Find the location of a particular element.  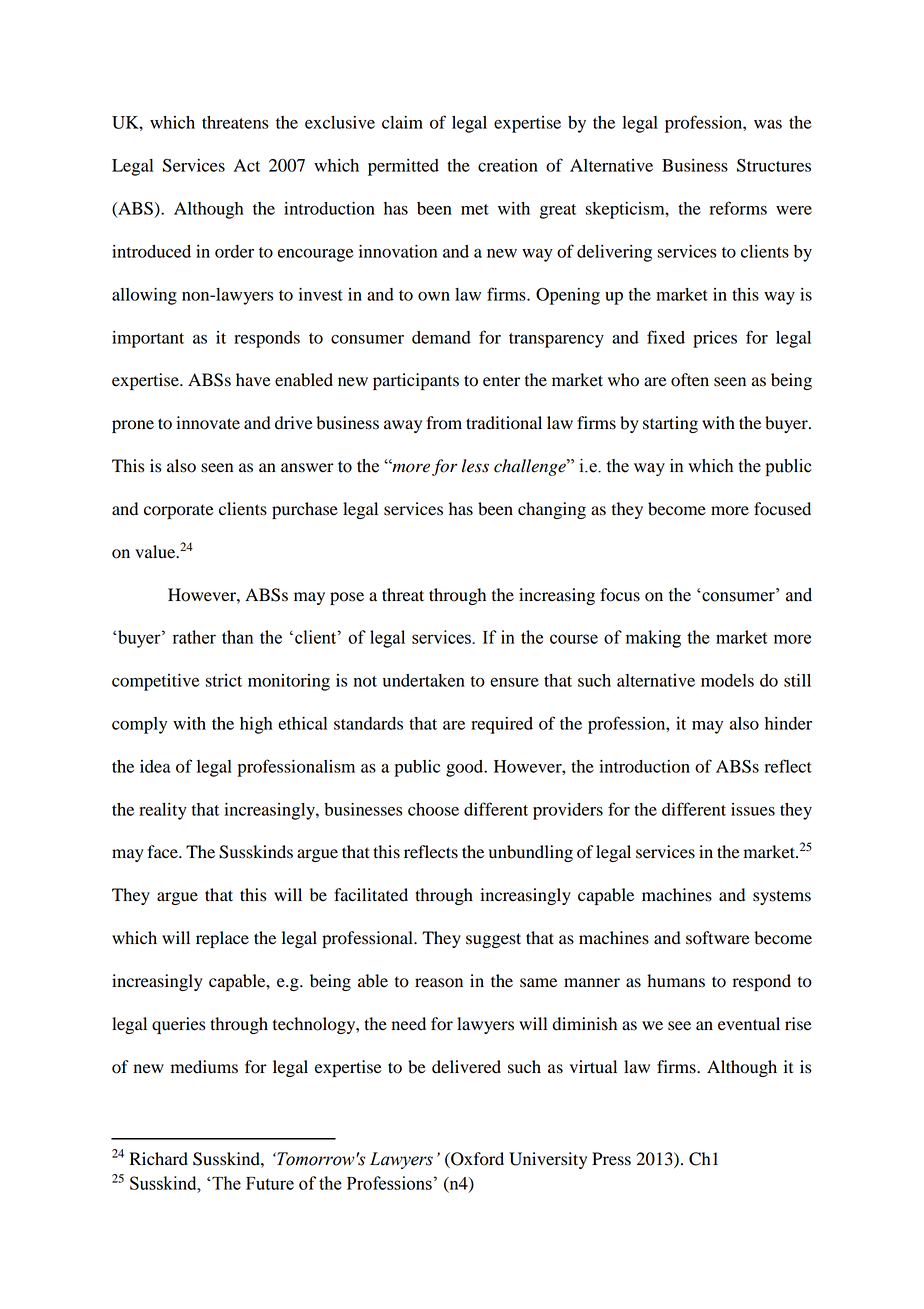

creation is located at coordinates (508, 165).
